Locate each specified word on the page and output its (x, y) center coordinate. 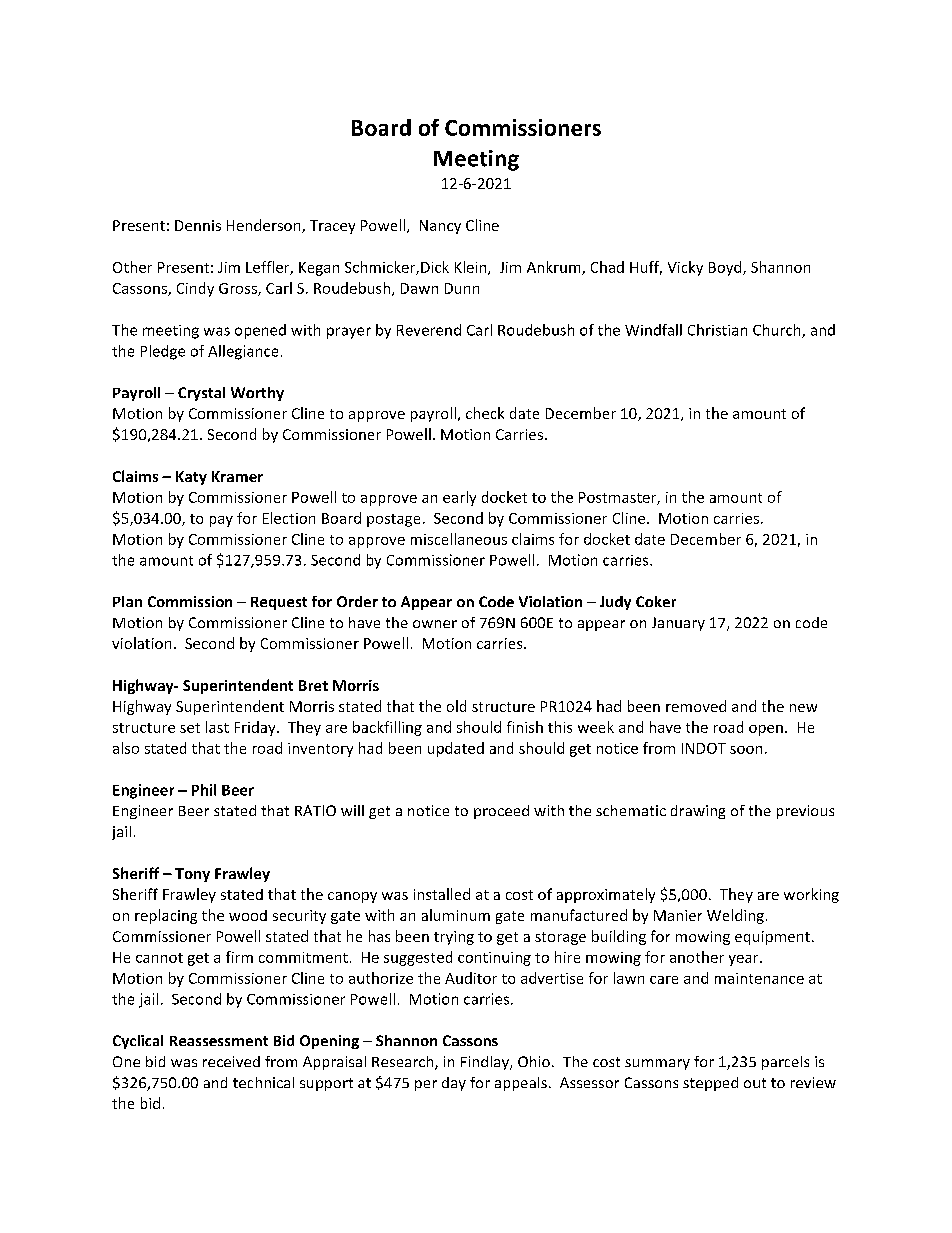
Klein (472, 268)
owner (435, 624)
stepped (710, 1084)
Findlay (486, 1063)
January (678, 624)
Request (279, 603)
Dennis (198, 225)
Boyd (726, 268)
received (231, 1061)
